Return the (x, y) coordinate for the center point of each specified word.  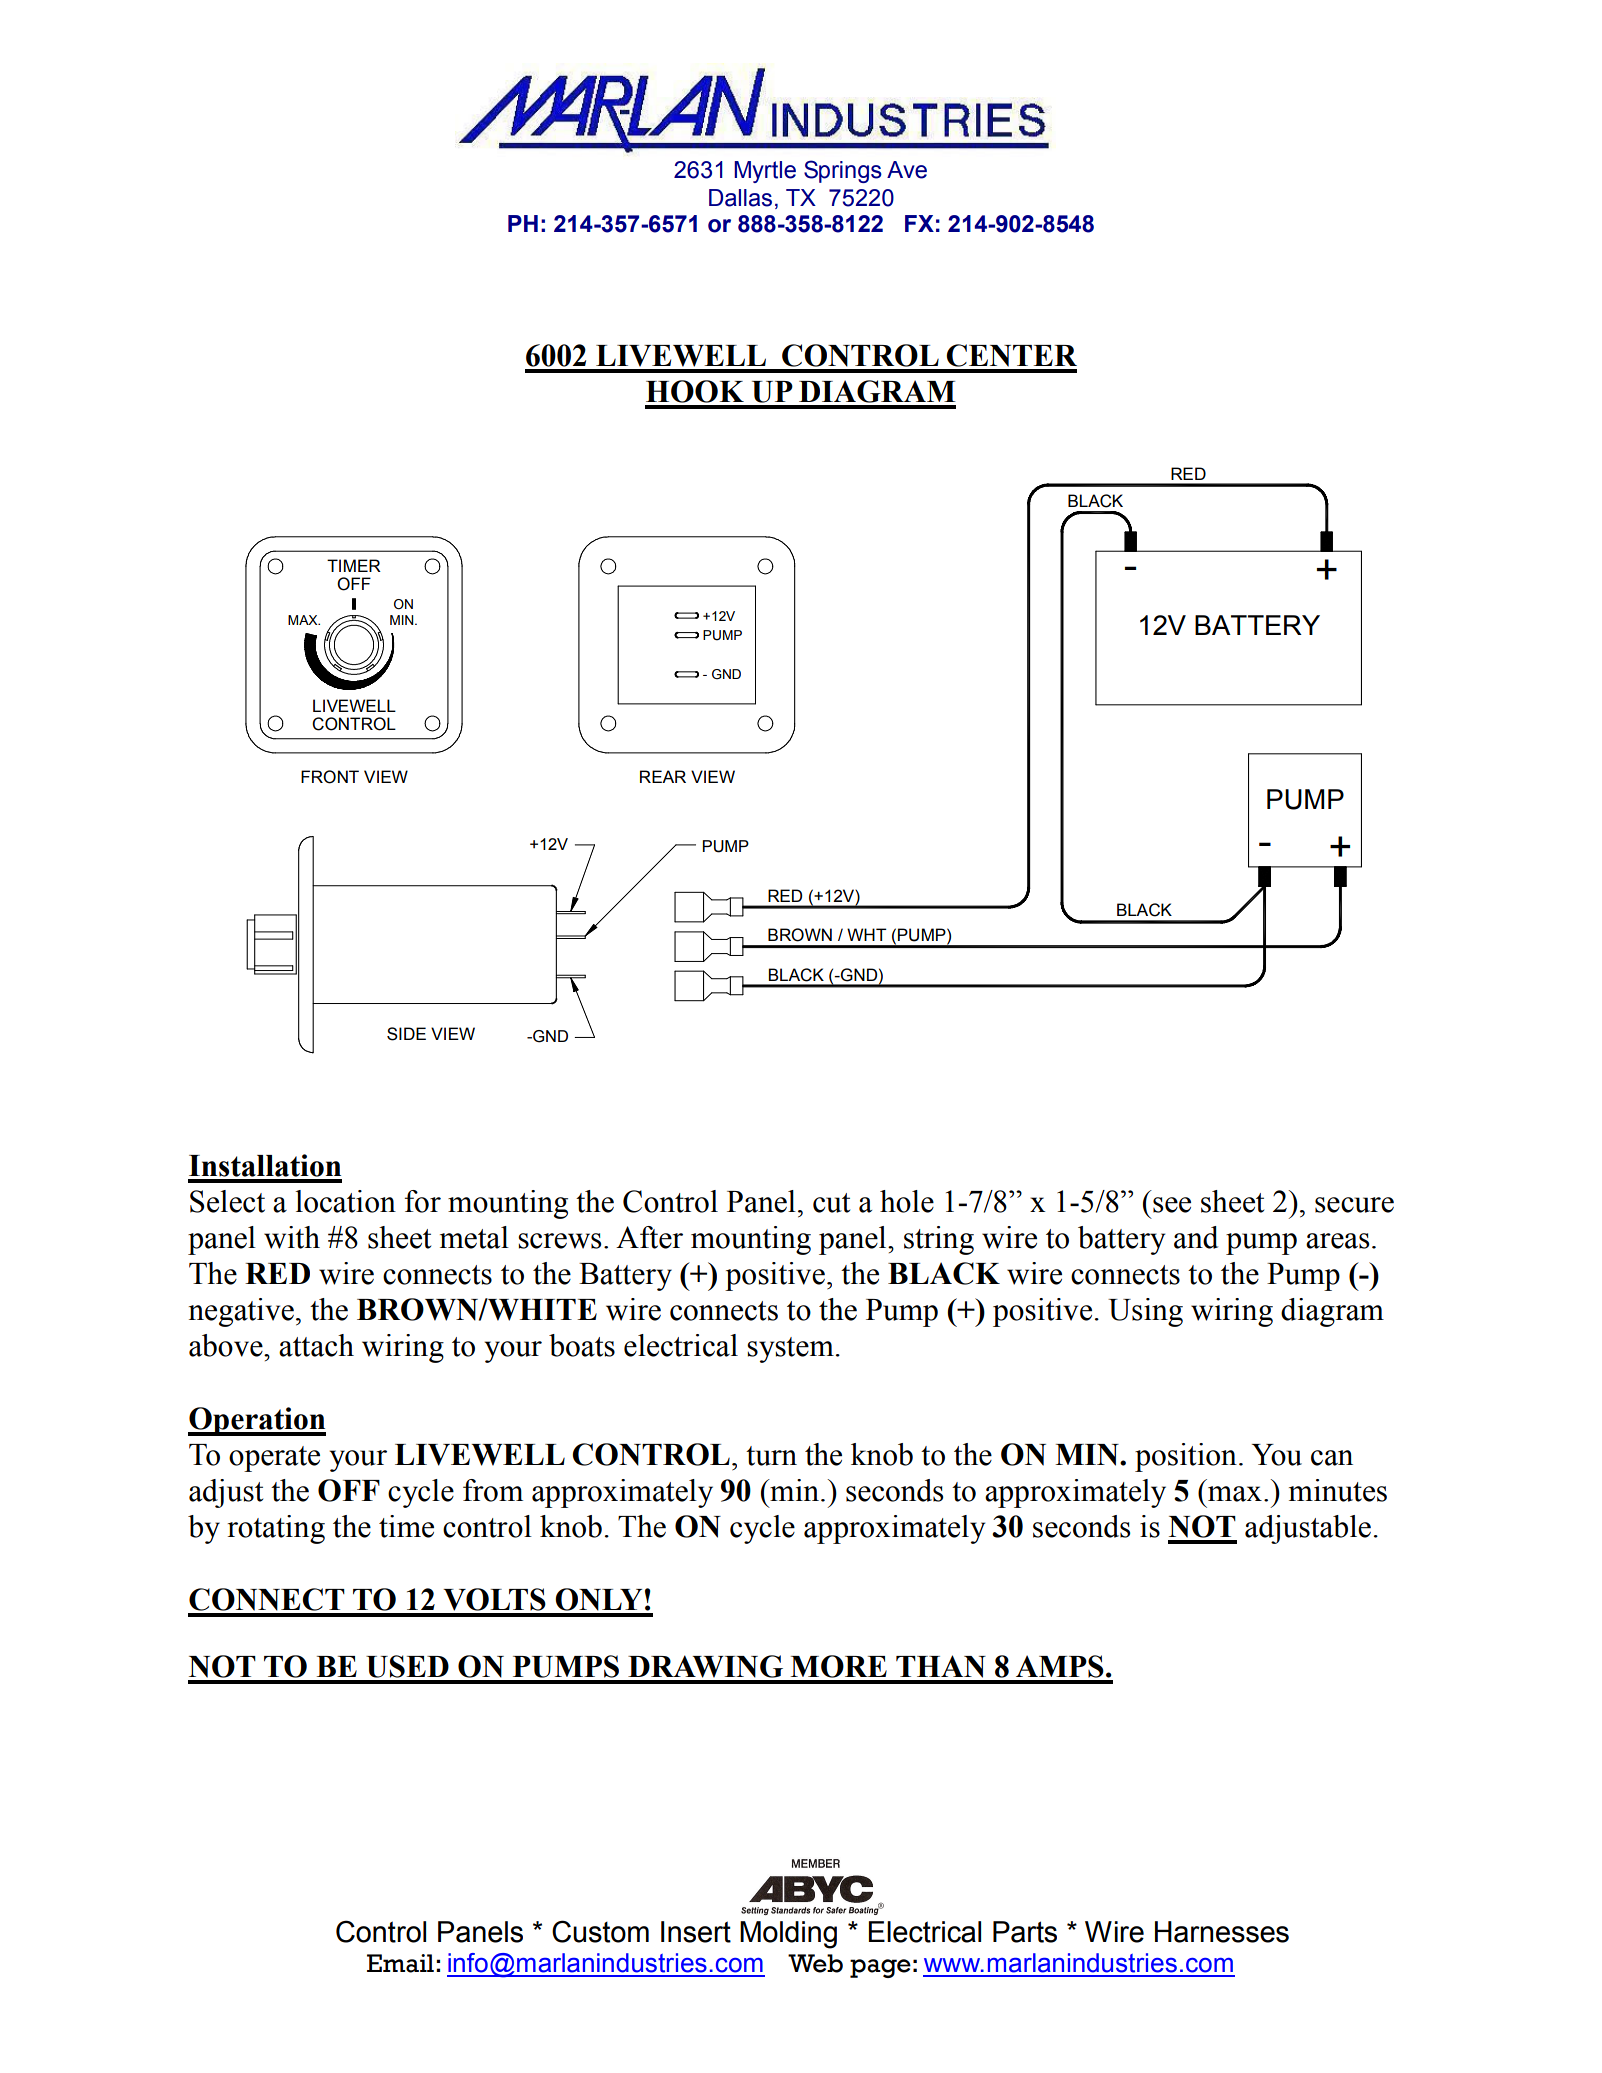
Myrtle (765, 172)
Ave (907, 170)
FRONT (330, 777)
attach (316, 1345)
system (790, 1350)
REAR (663, 776)
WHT (867, 934)
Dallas (740, 198)
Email (400, 1963)
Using (1145, 1312)
